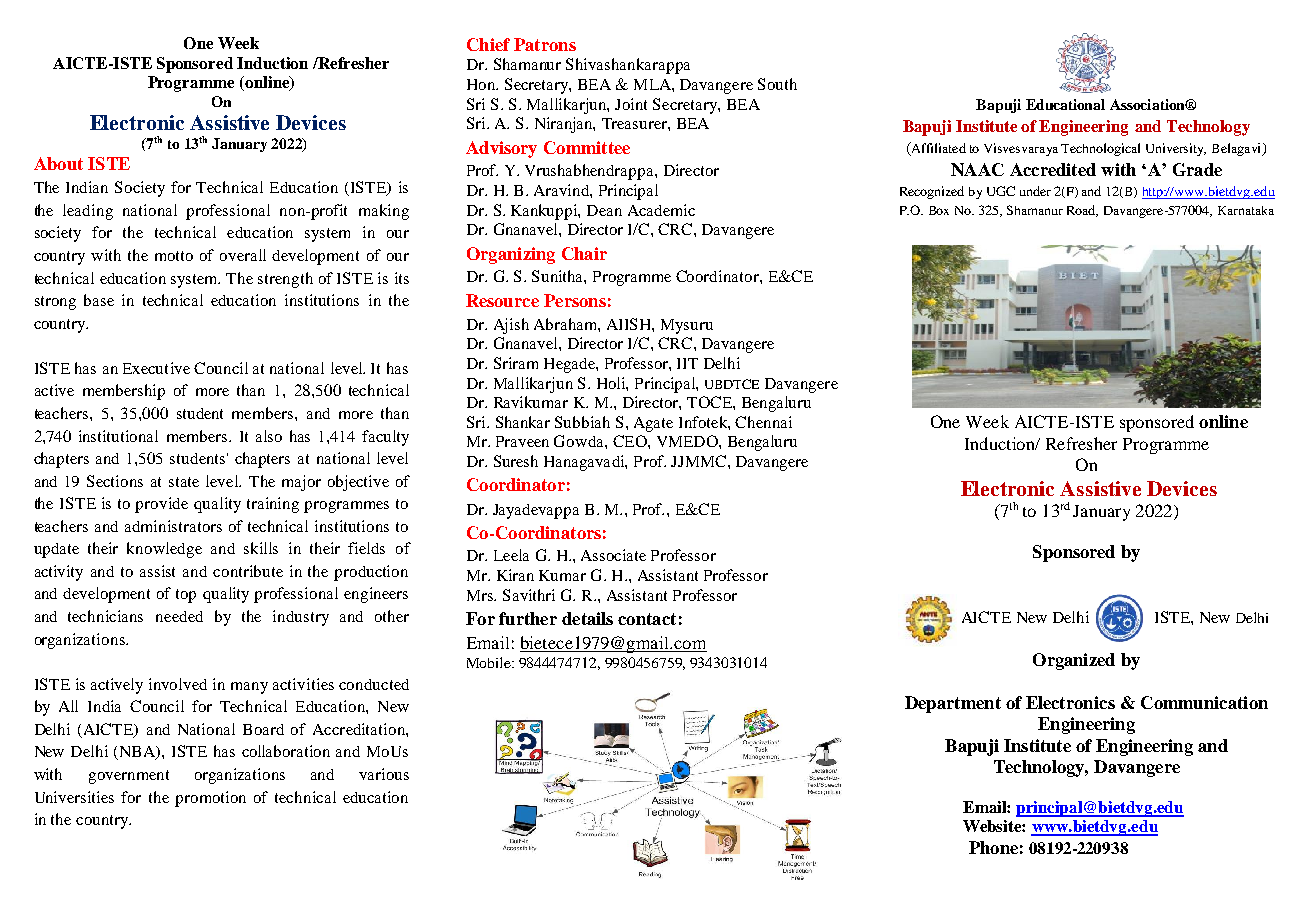 The width and height of the screenshot is (1308, 924). What do you see at coordinates (1082, 211) in the screenshot?
I see `Road` at bounding box center [1082, 211].
